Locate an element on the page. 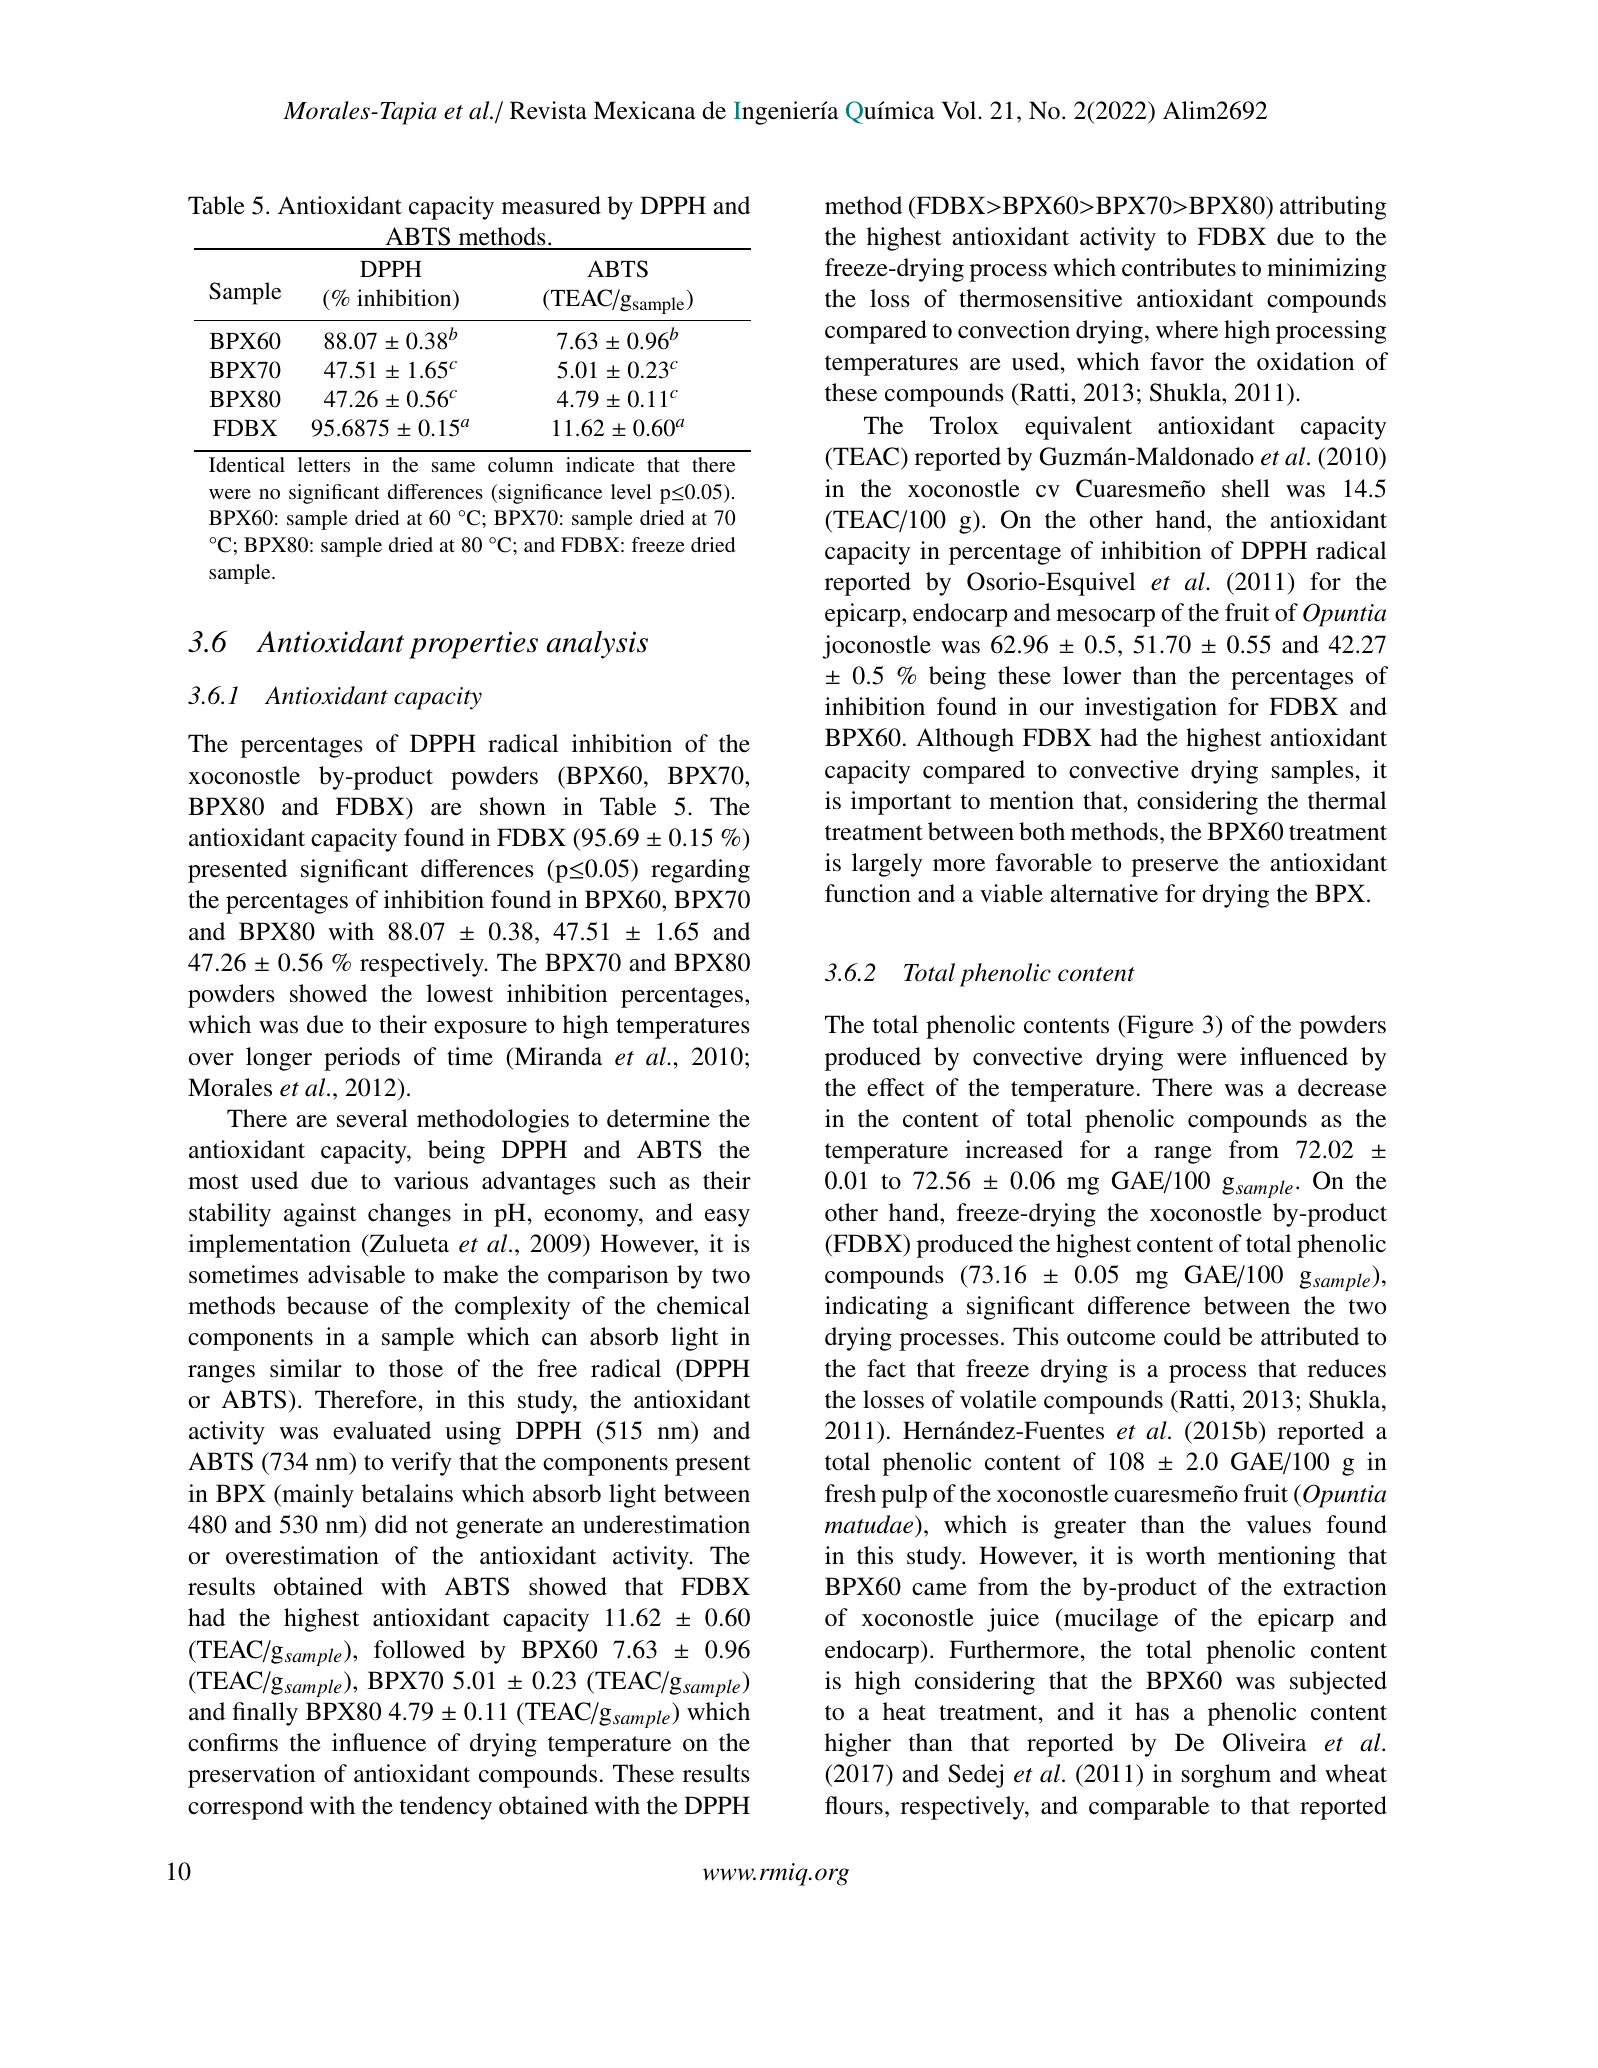 The height and width of the page is (2068, 1598). fact is located at coordinates (886, 1368).
